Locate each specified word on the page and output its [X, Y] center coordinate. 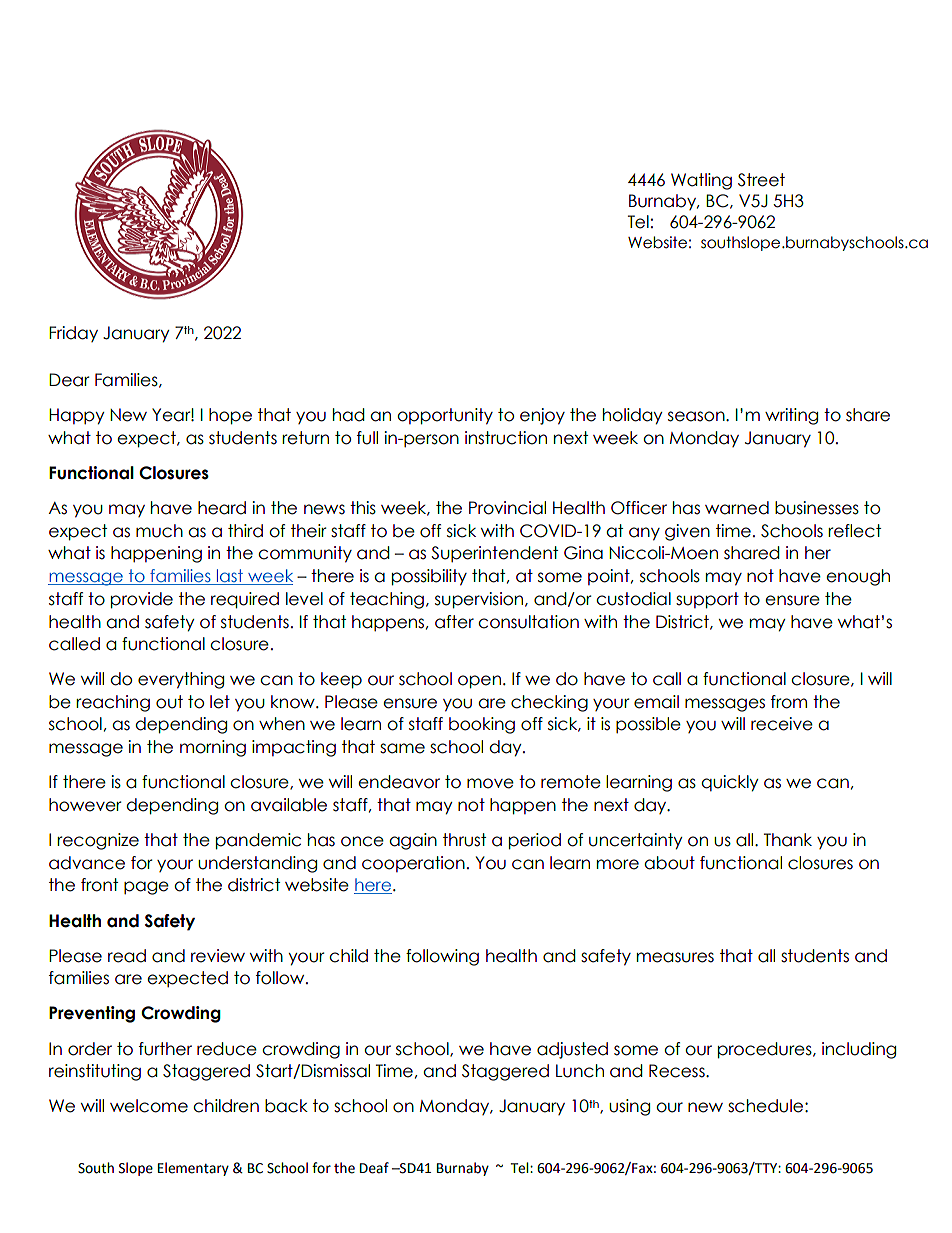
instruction [506, 438]
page [146, 888]
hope [230, 416]
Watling [701, 181]
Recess [678, 1071]
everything [181, 680]
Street [761, 180]
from [789, 702]
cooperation [413, 864]
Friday [73, 334]
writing [791, 416]
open [479, 682]
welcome [149, 1106]
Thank [788, 840]
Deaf [374, 1168]
